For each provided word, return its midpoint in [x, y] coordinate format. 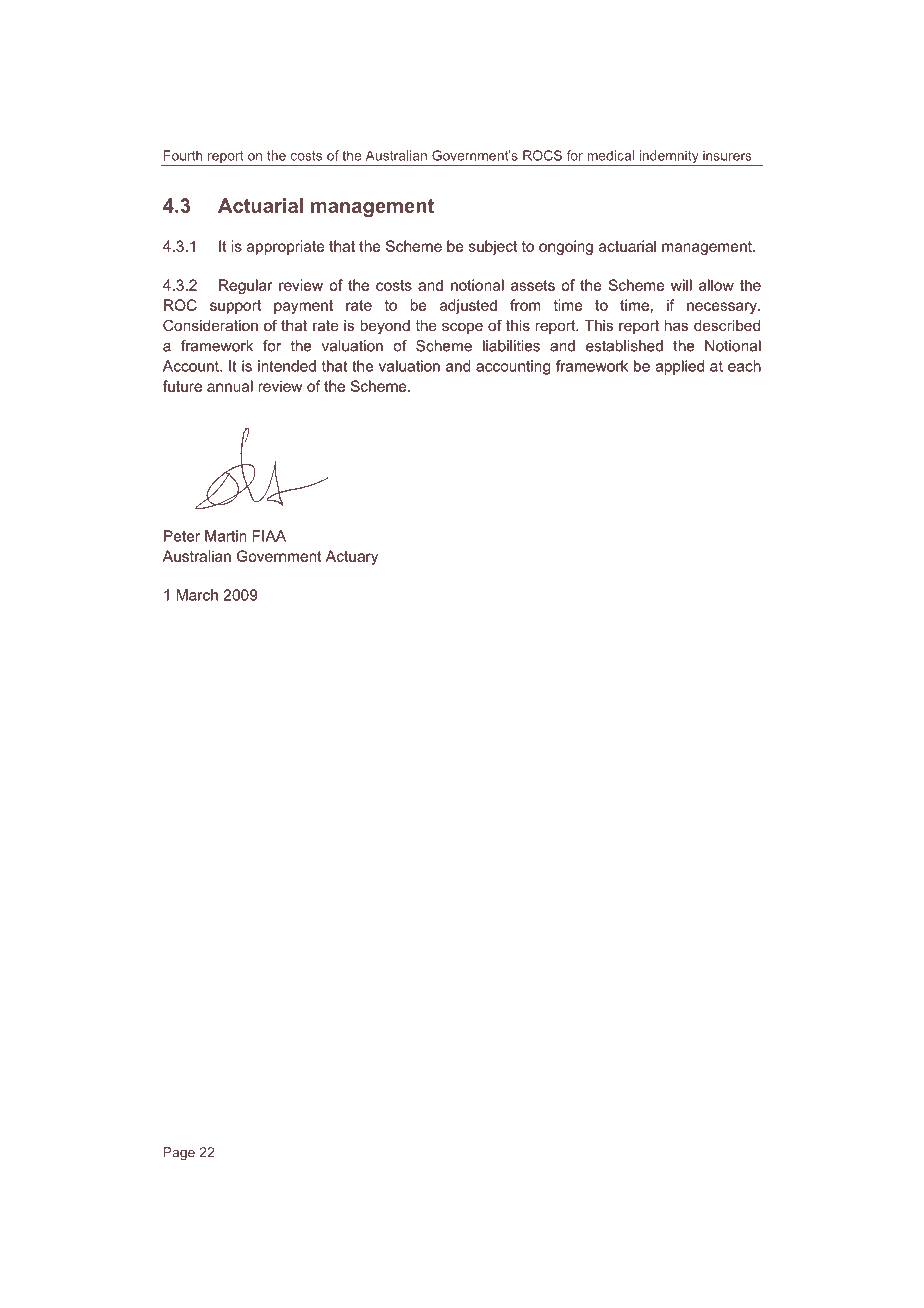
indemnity [669, 158]
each [744, 366]
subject [493, 247]
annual [230, 386]
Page [179, 1153]
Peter [182, 536]
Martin [226, 536]
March [197, 595]
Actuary [352, 557]
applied [680, 367]
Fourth [183, 155]
